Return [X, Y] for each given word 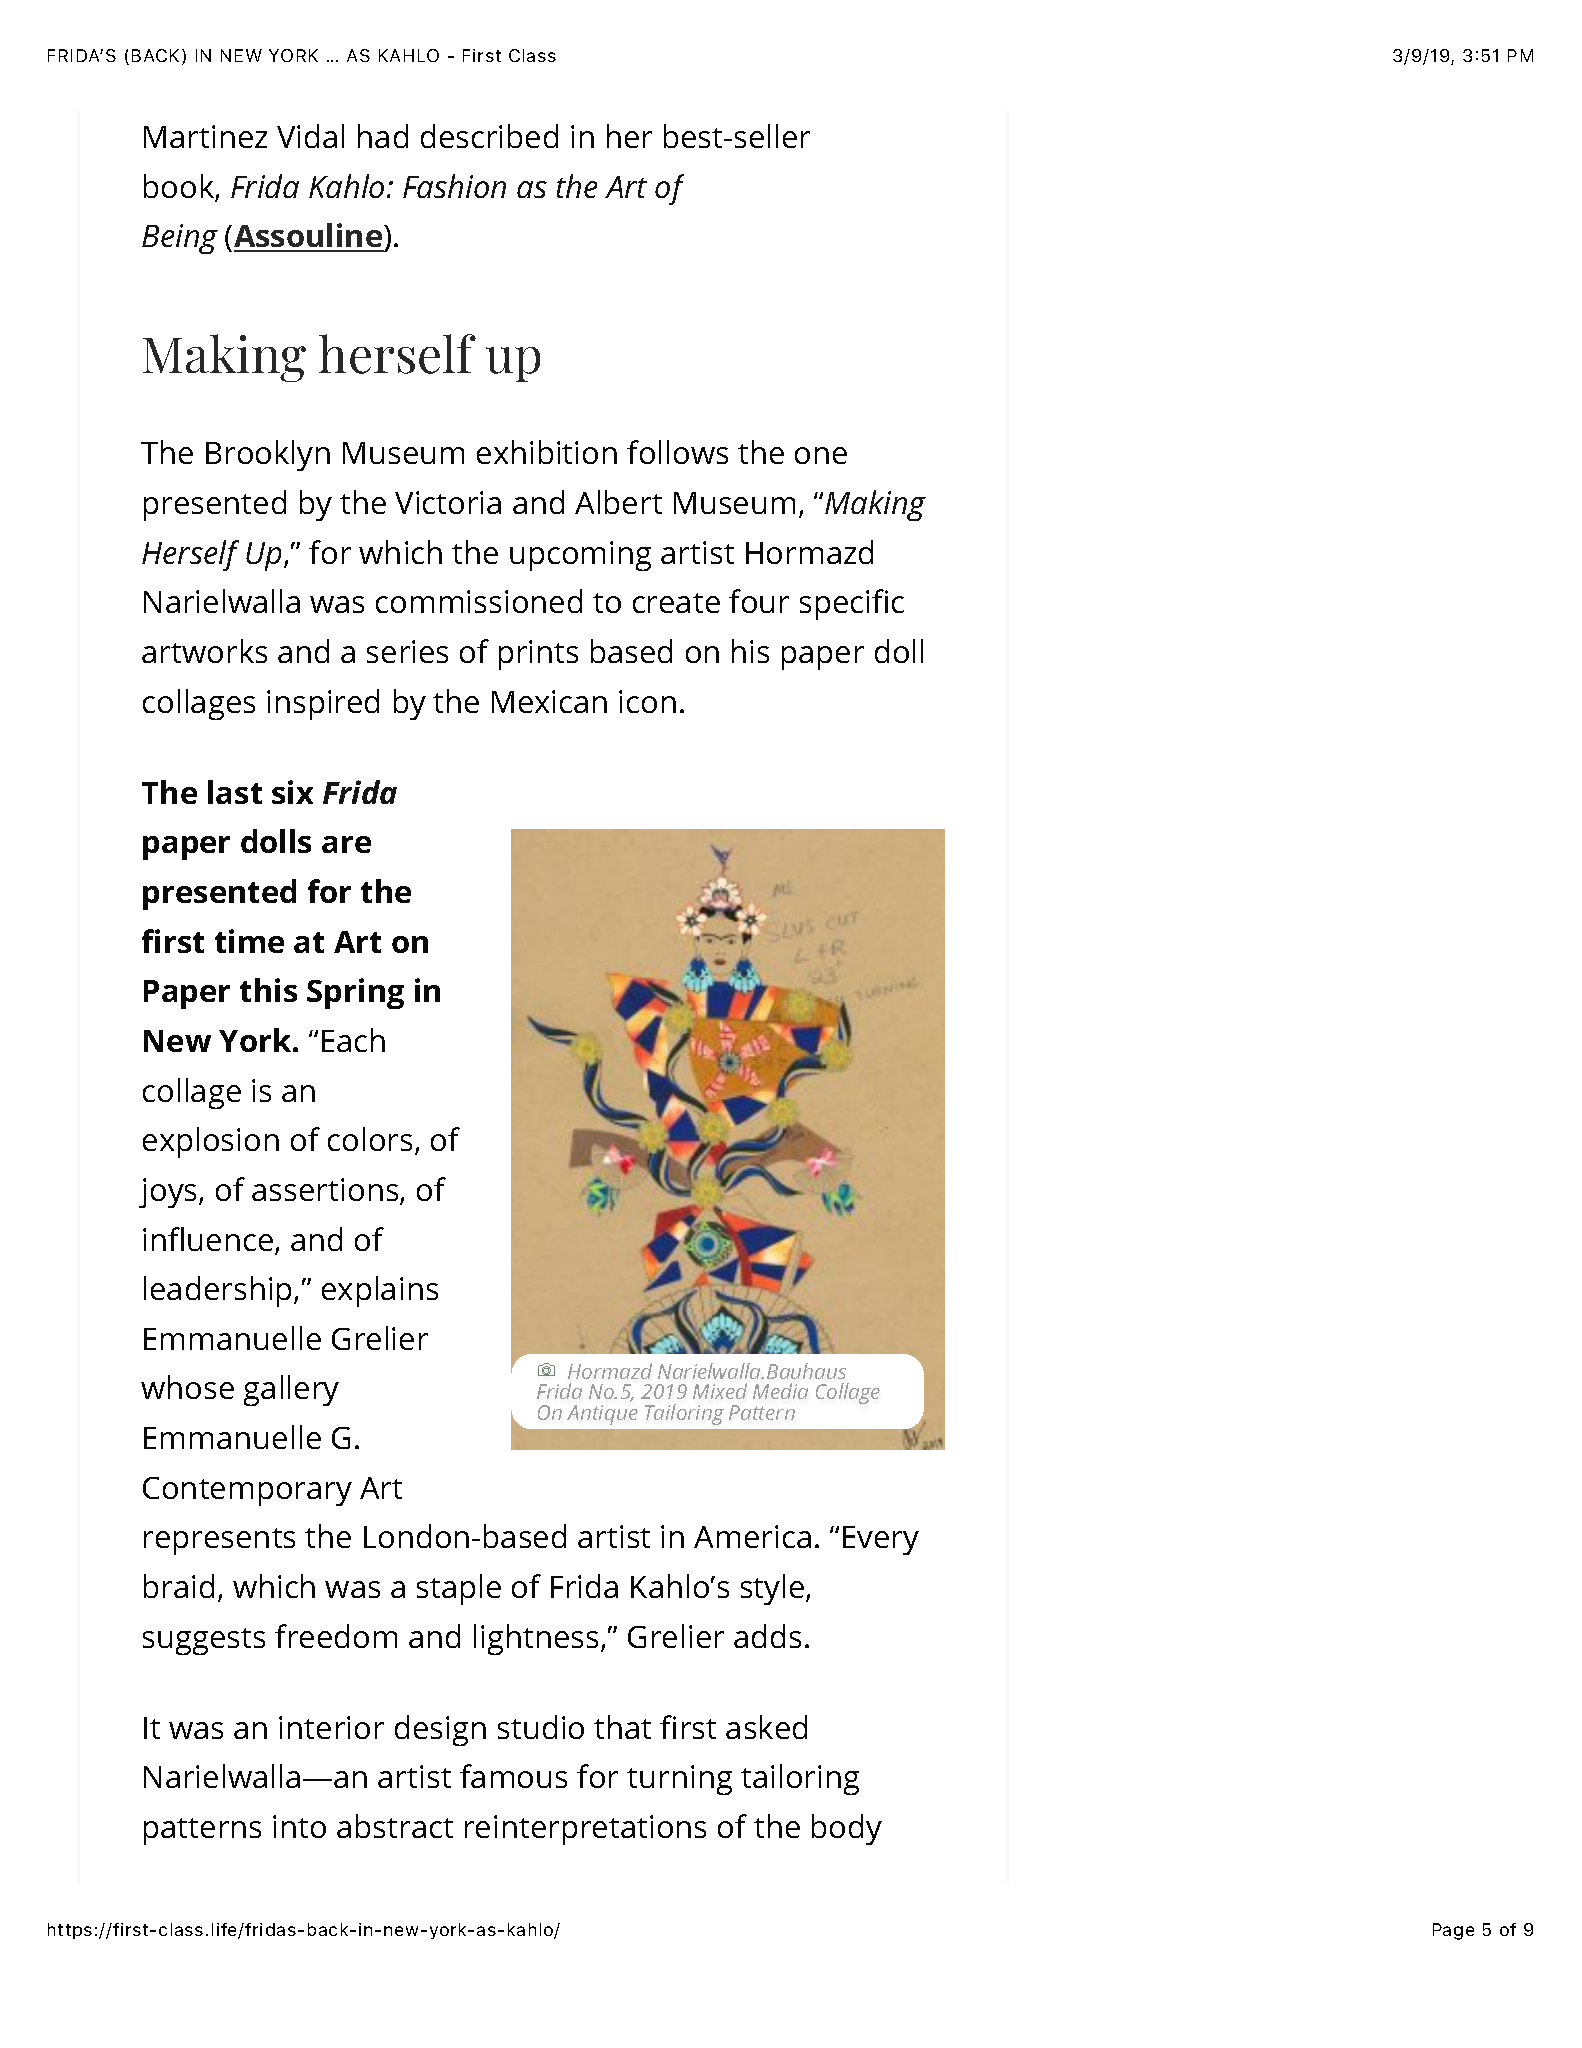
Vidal [310, 136]
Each [353, 1040]
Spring [355, 993]
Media [780, 1391]
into [299, 1826]
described [489, 136]
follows [677, 452]
